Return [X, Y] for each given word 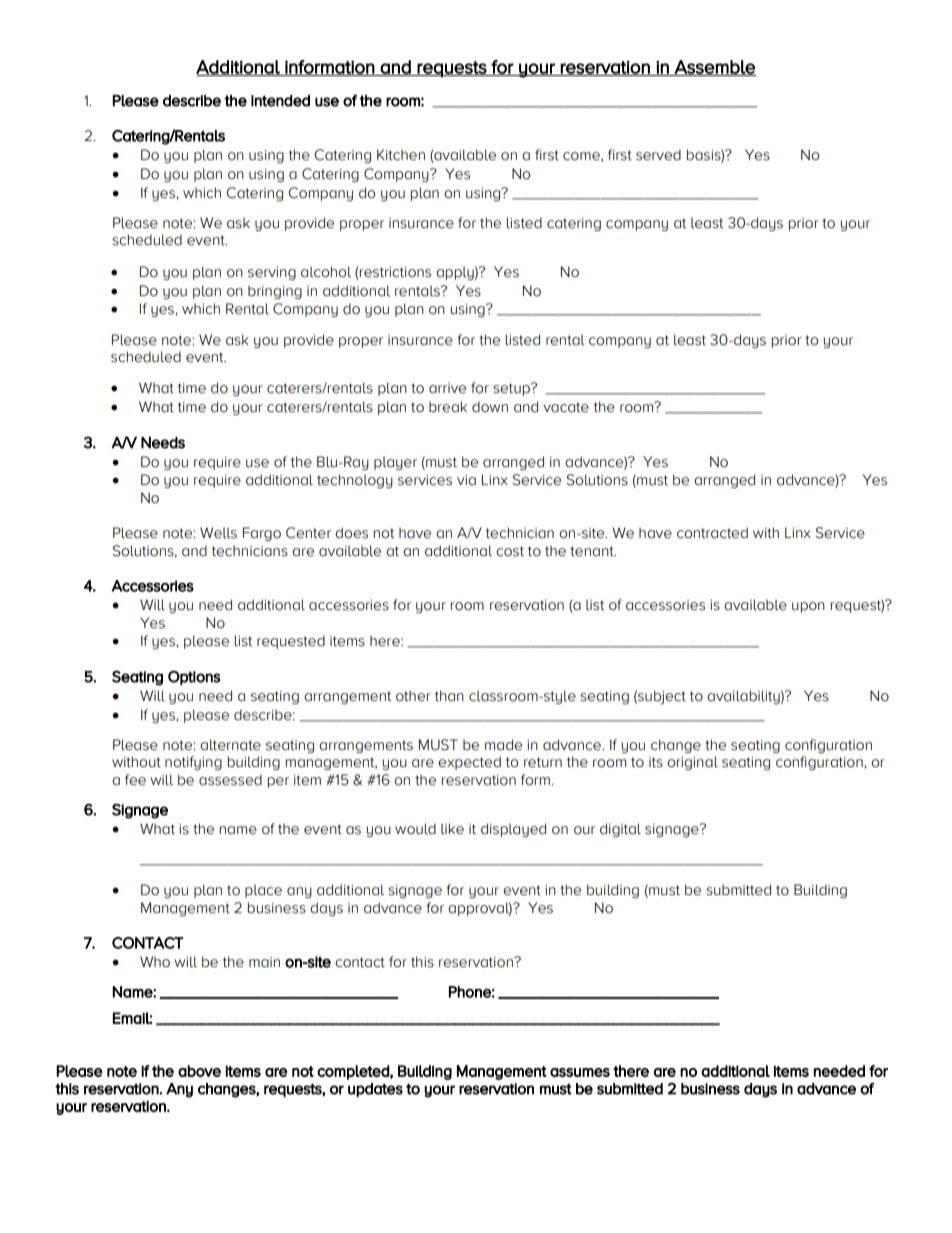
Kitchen [401, 155]
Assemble [714, 68]
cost [510, 551]
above [199, 1071]
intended [280, 101]
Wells [218, 533]
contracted [712, 533]
